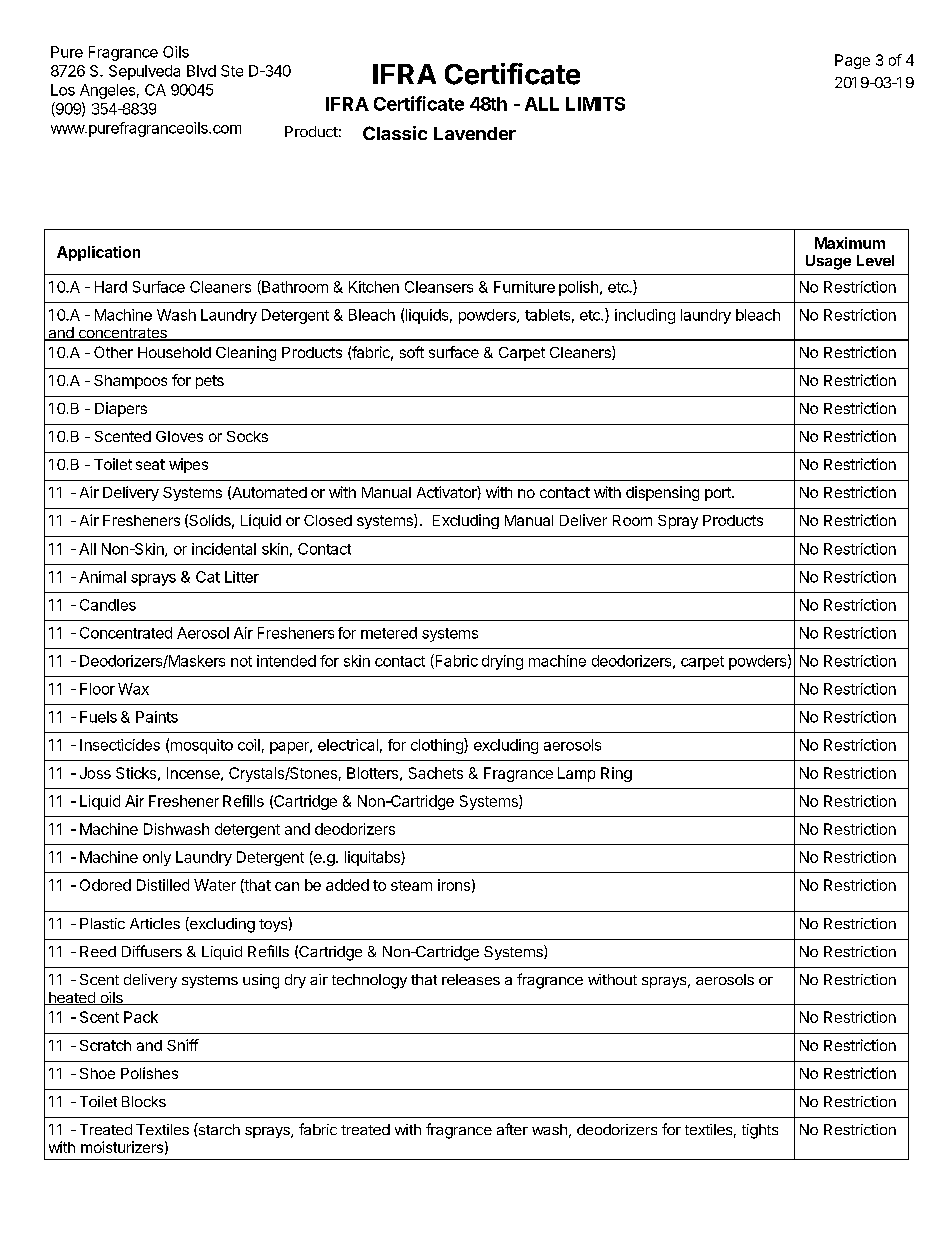 Image resolution: width=952 pixels, height=1233 pixels. What do you see at coordinates (120, 745) in the page?
I see `Insecticides` at bounding box center [120, 745].
